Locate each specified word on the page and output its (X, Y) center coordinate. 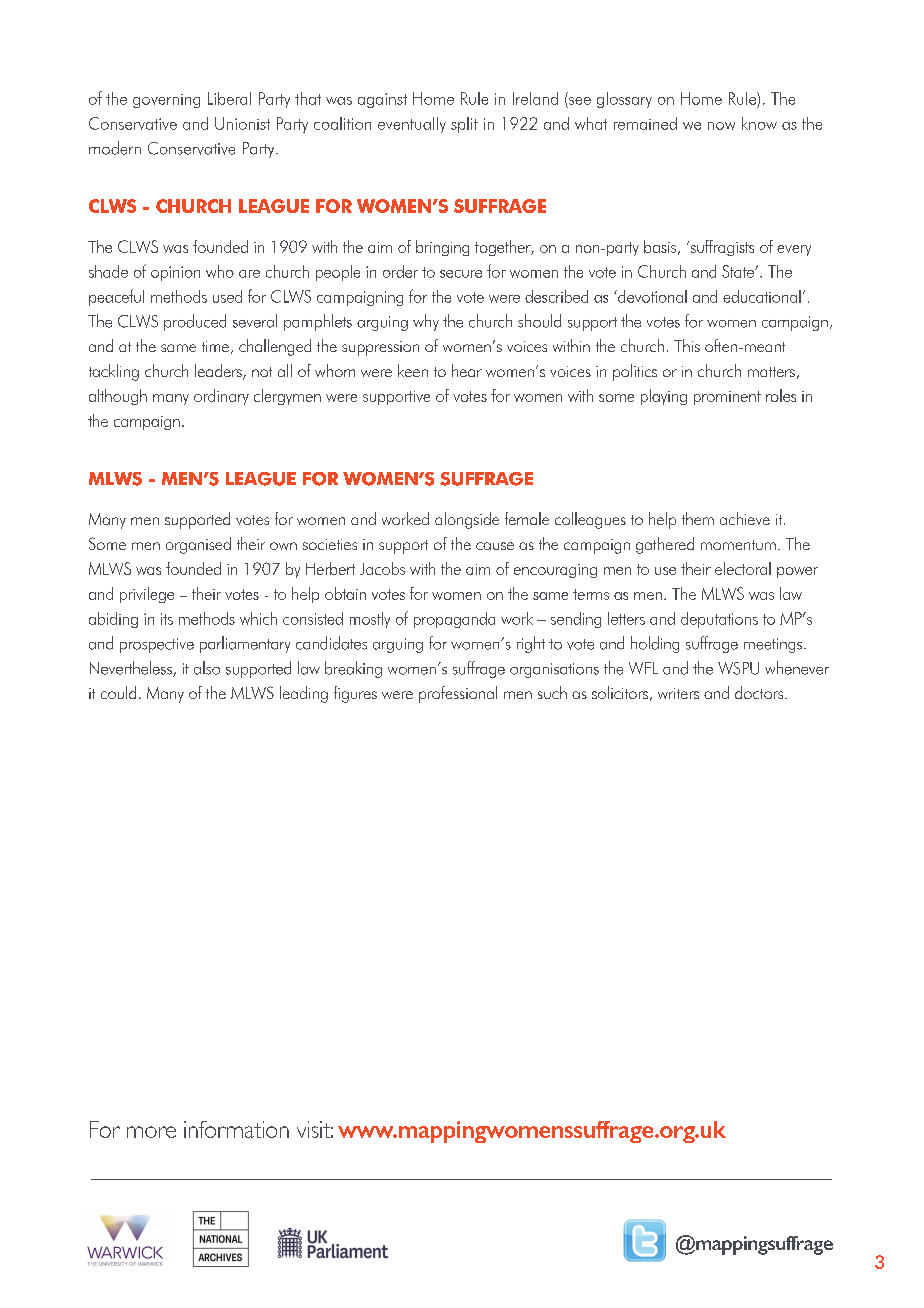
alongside (467, 520)
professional (458, 694)
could (118, 692)
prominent (727, 398)
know (759, 123)
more (151, 1132)
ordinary (221, 397)
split (464, 125)
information (236, 1129)
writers (678, 693)
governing (166, 101)
